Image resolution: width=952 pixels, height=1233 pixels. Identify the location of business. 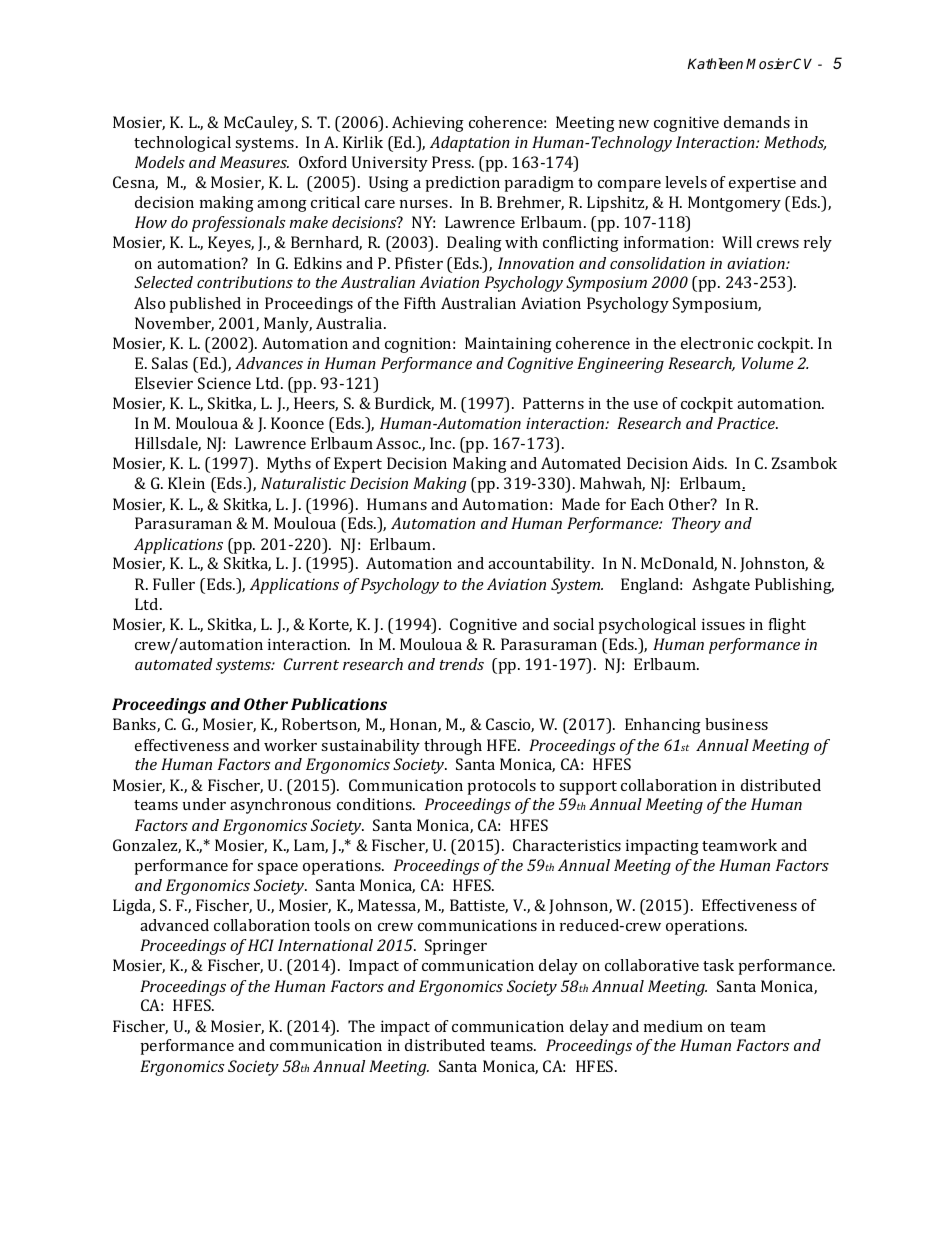
(736, 724).
